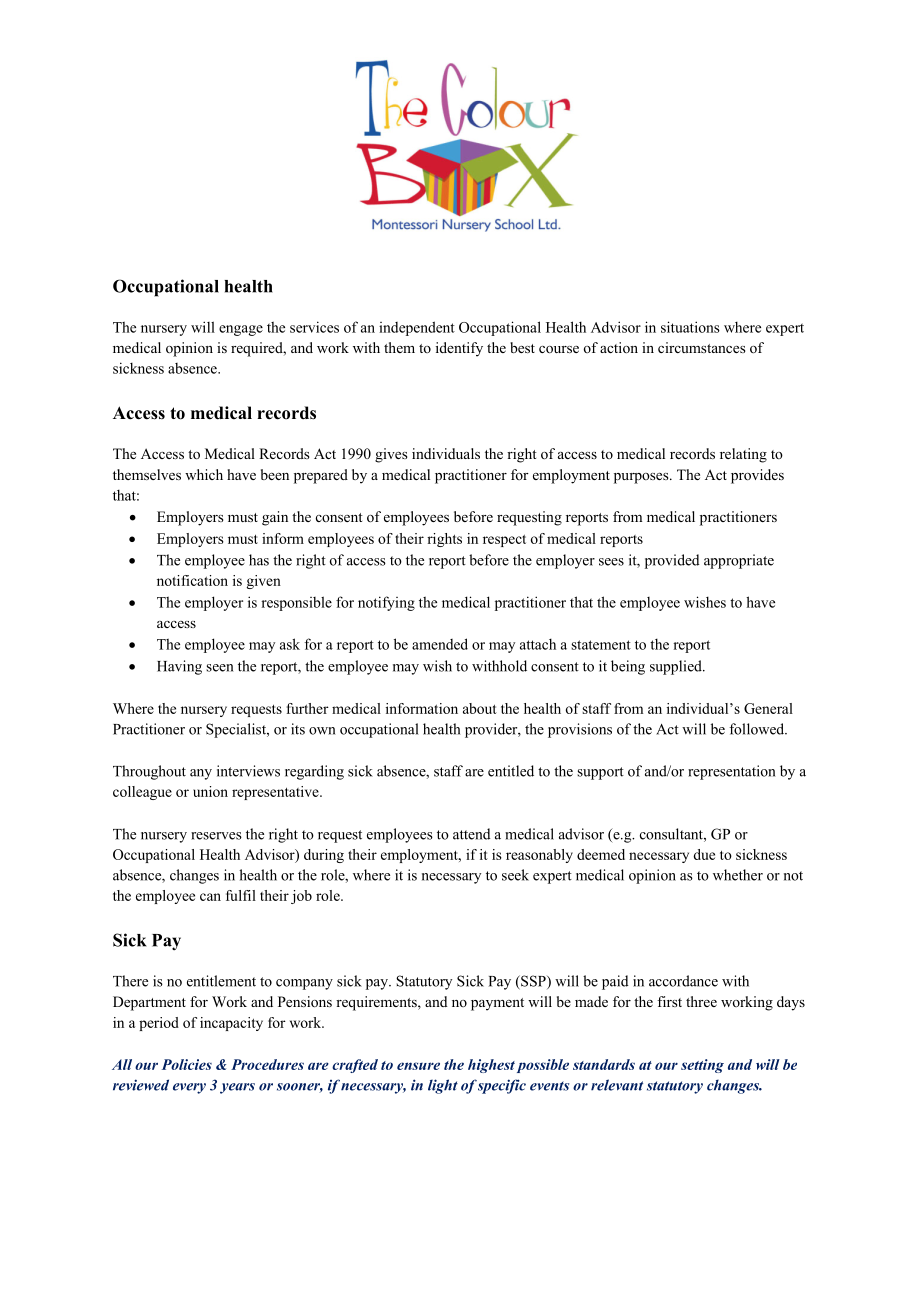 Image resolution: width=924 pixels, height=1308 pixels. Describe the element at coordinates (187, 1064) in the document. I see `Policies` at that location.
